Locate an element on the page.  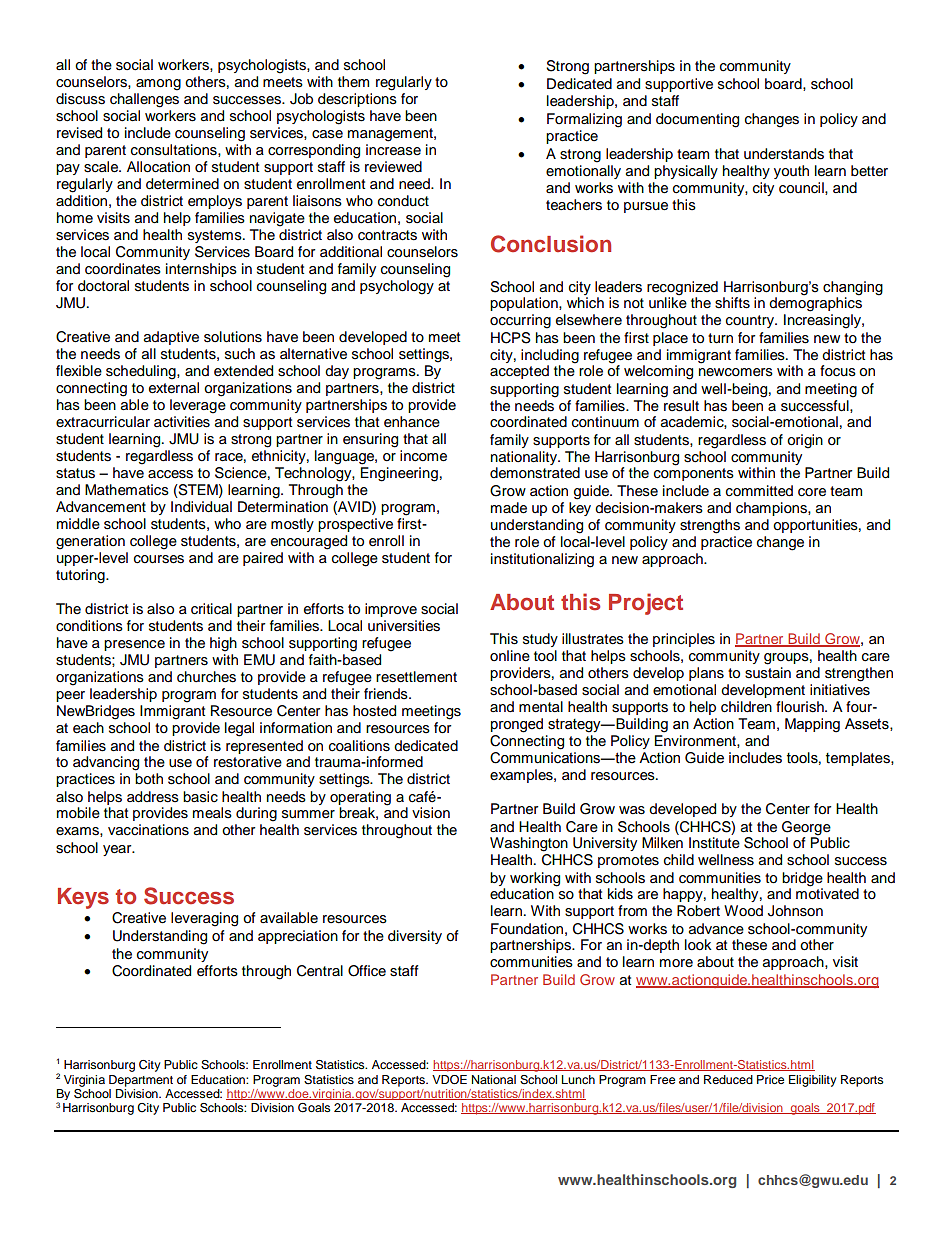
Price is located at coordinates (770, 1079).
